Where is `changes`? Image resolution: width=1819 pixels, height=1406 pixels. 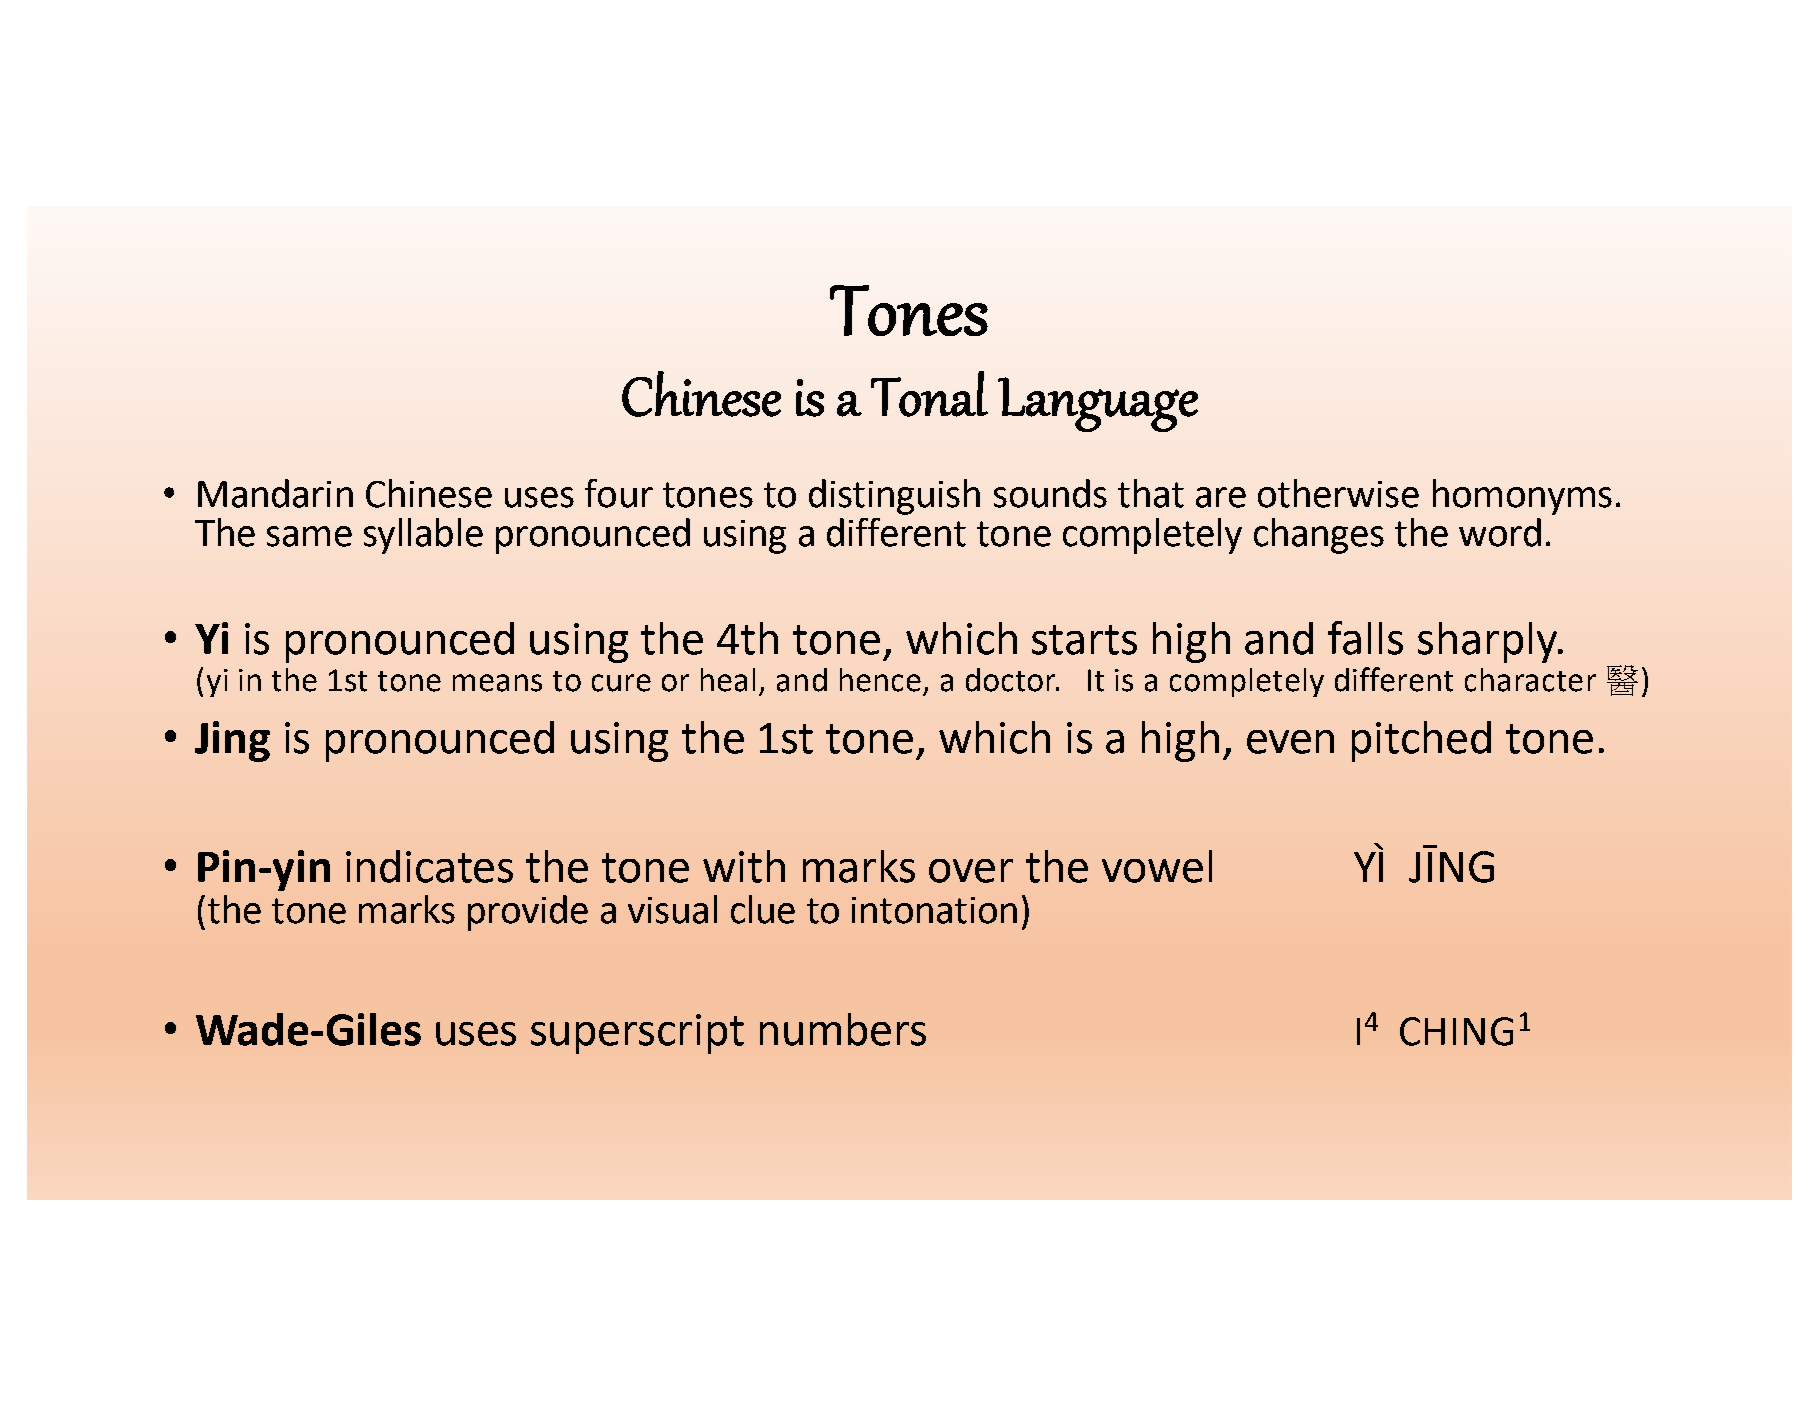
changes is located at coordinates (1319, 536).
